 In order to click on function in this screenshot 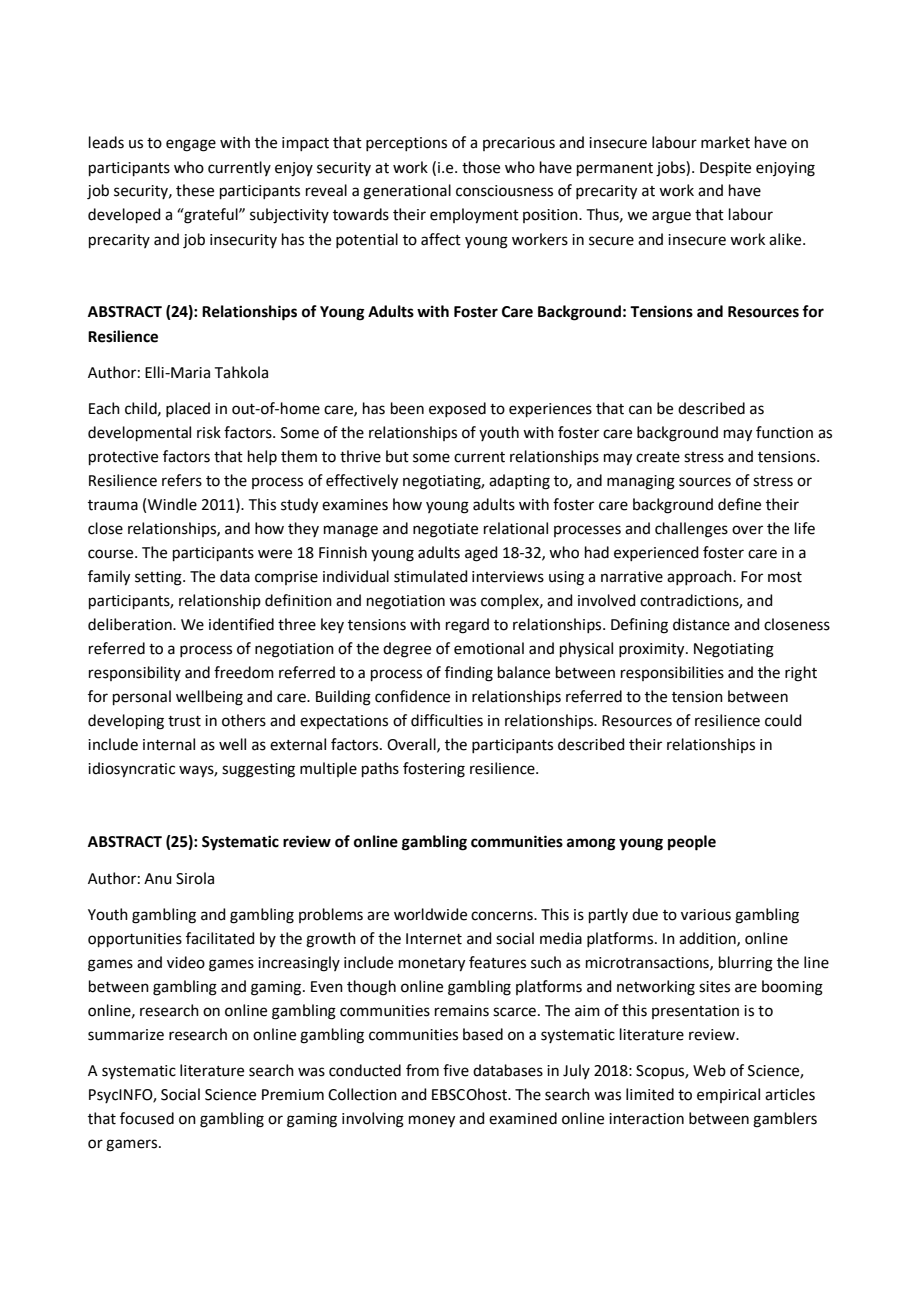, I will do `click(784, 432)`.
